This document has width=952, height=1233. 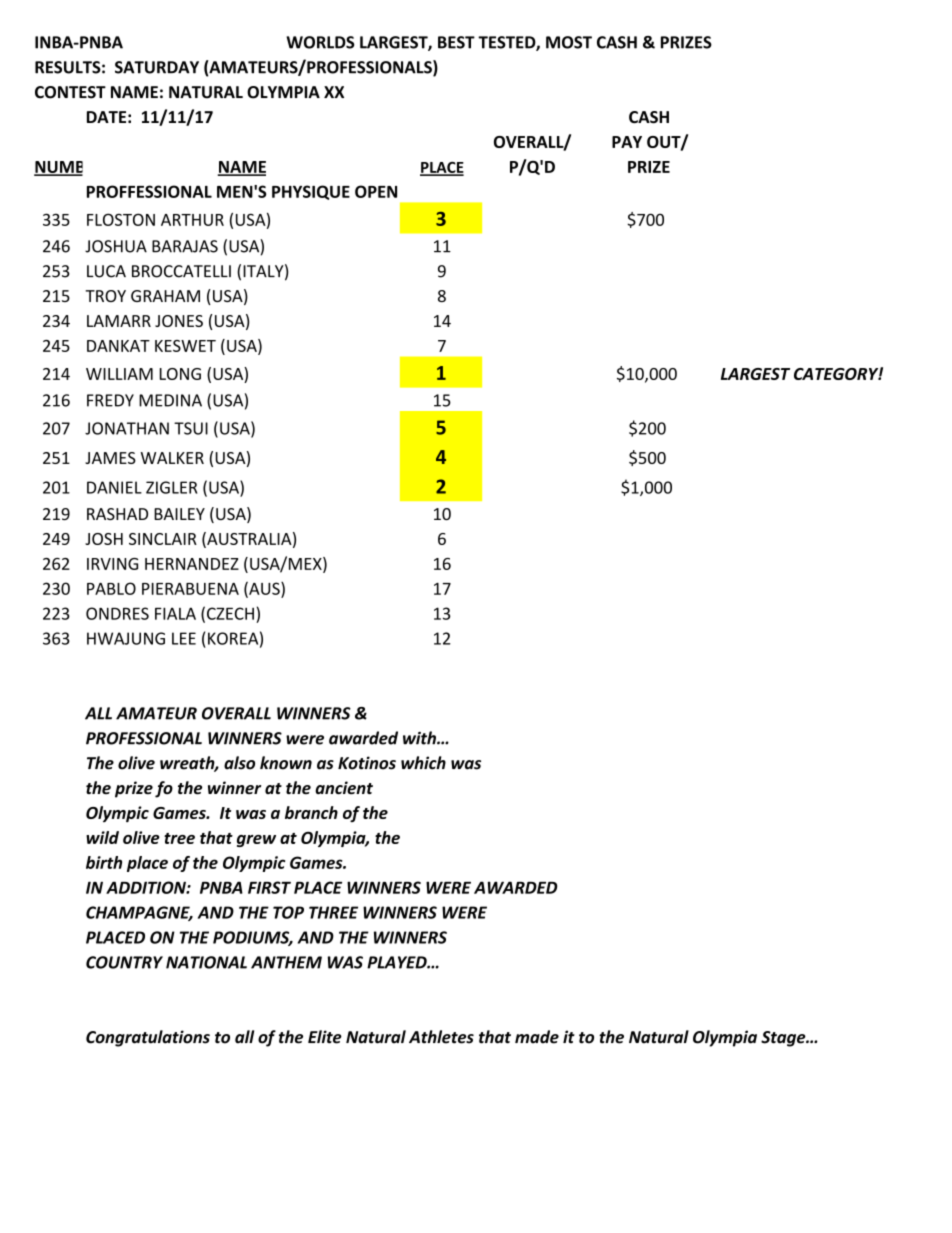 What do you see at coordinates (441, 1037) in the document?
I see `Athletes` at bounding box center [441, 1037].
